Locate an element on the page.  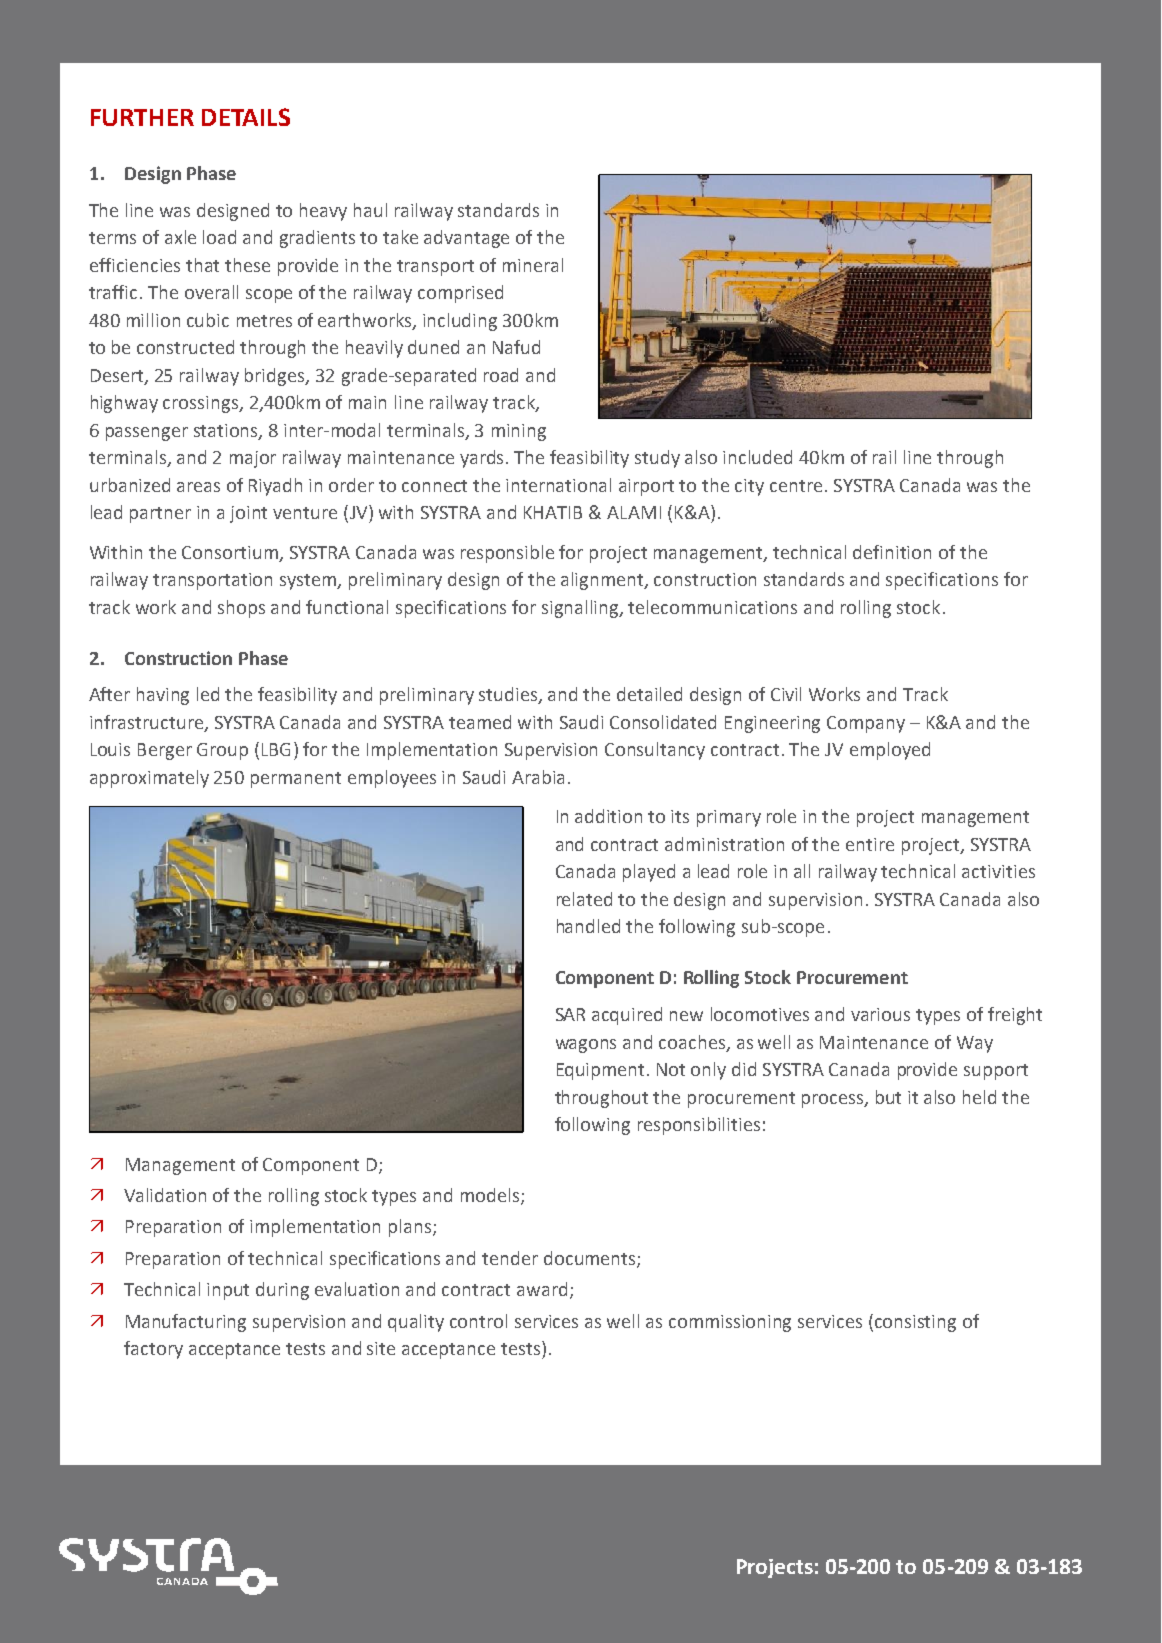
input is located at coordinates (228, 1291).
